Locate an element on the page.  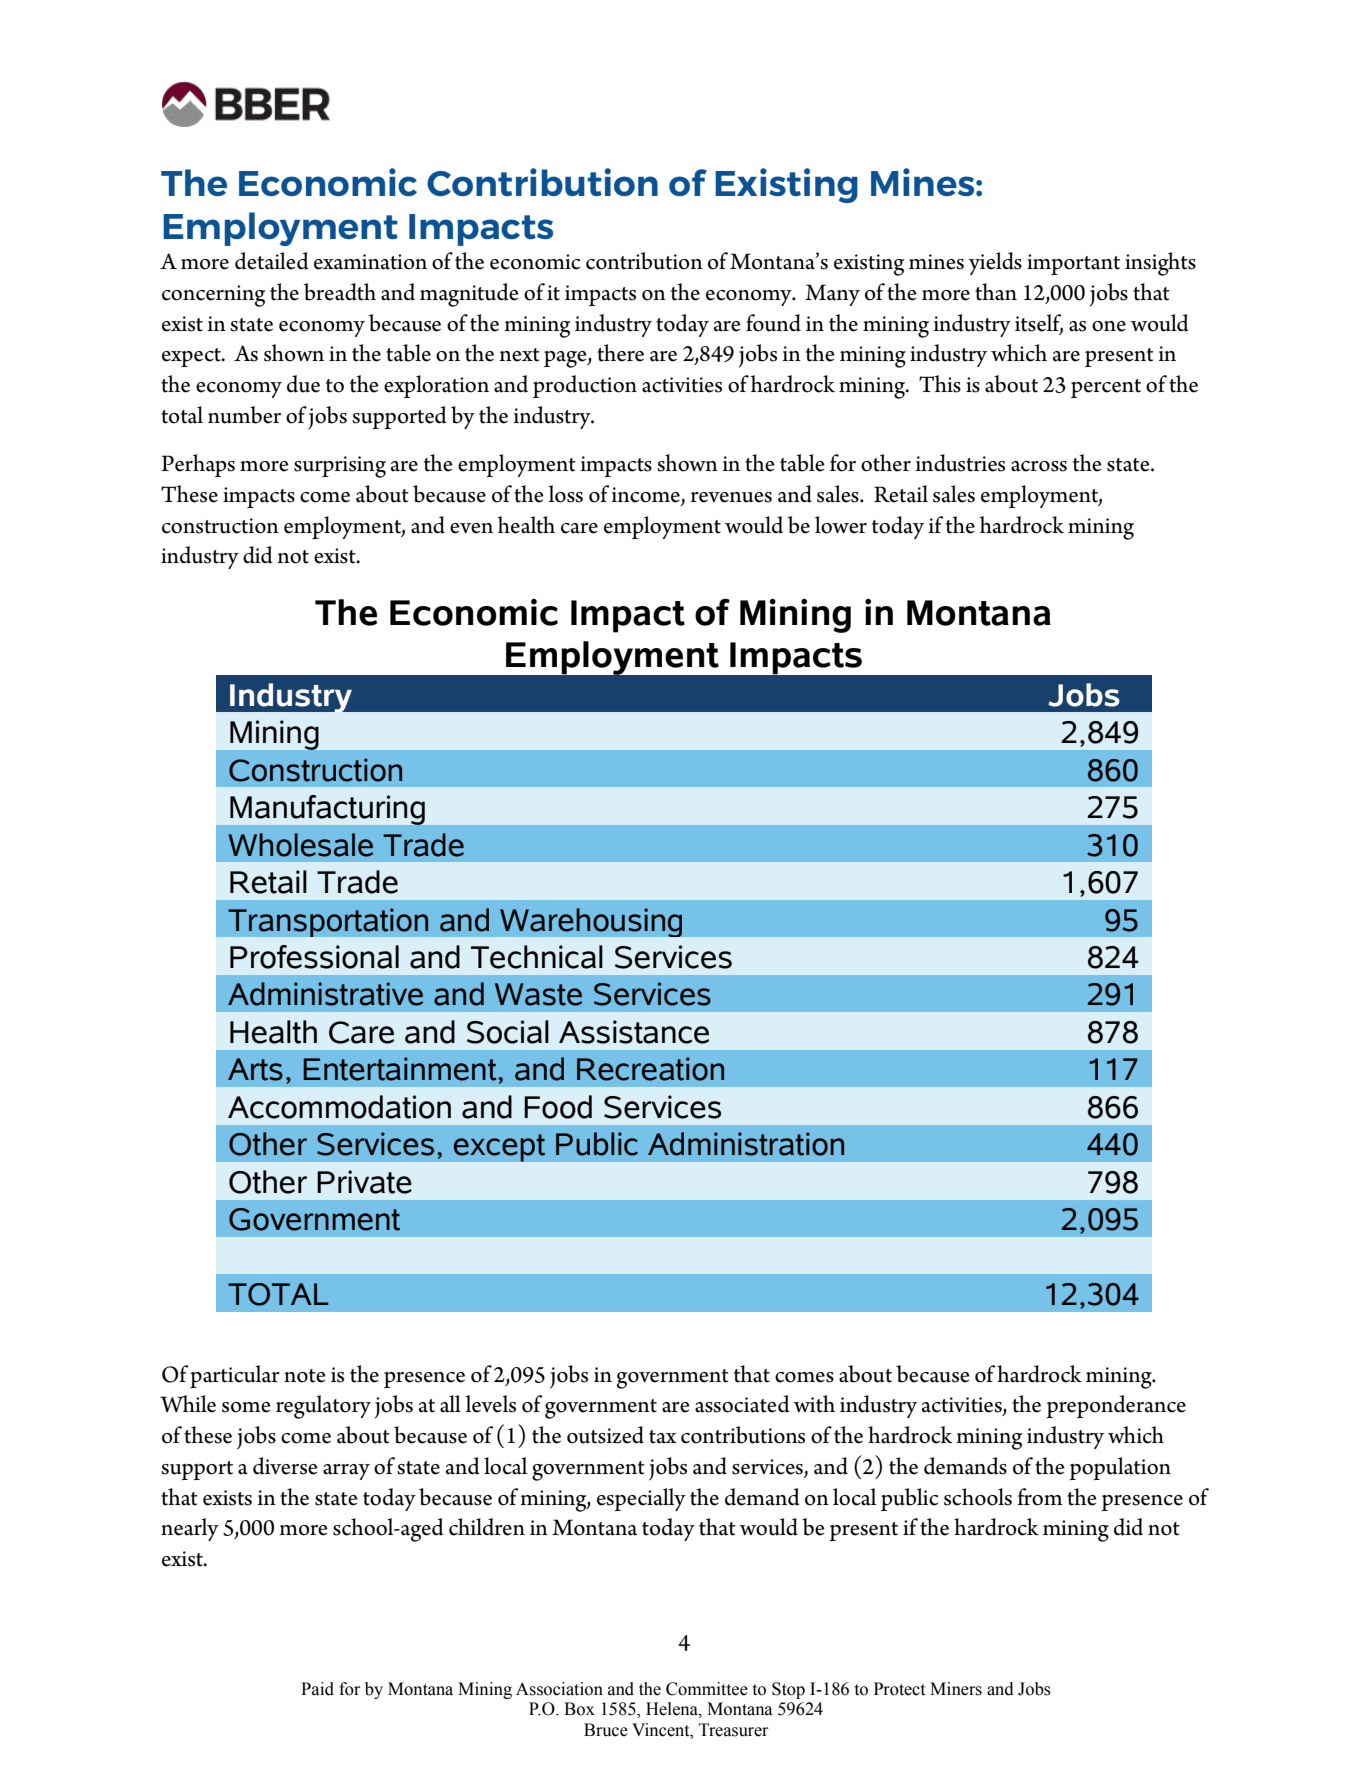
breadth is located at coordinates (340, 292).
